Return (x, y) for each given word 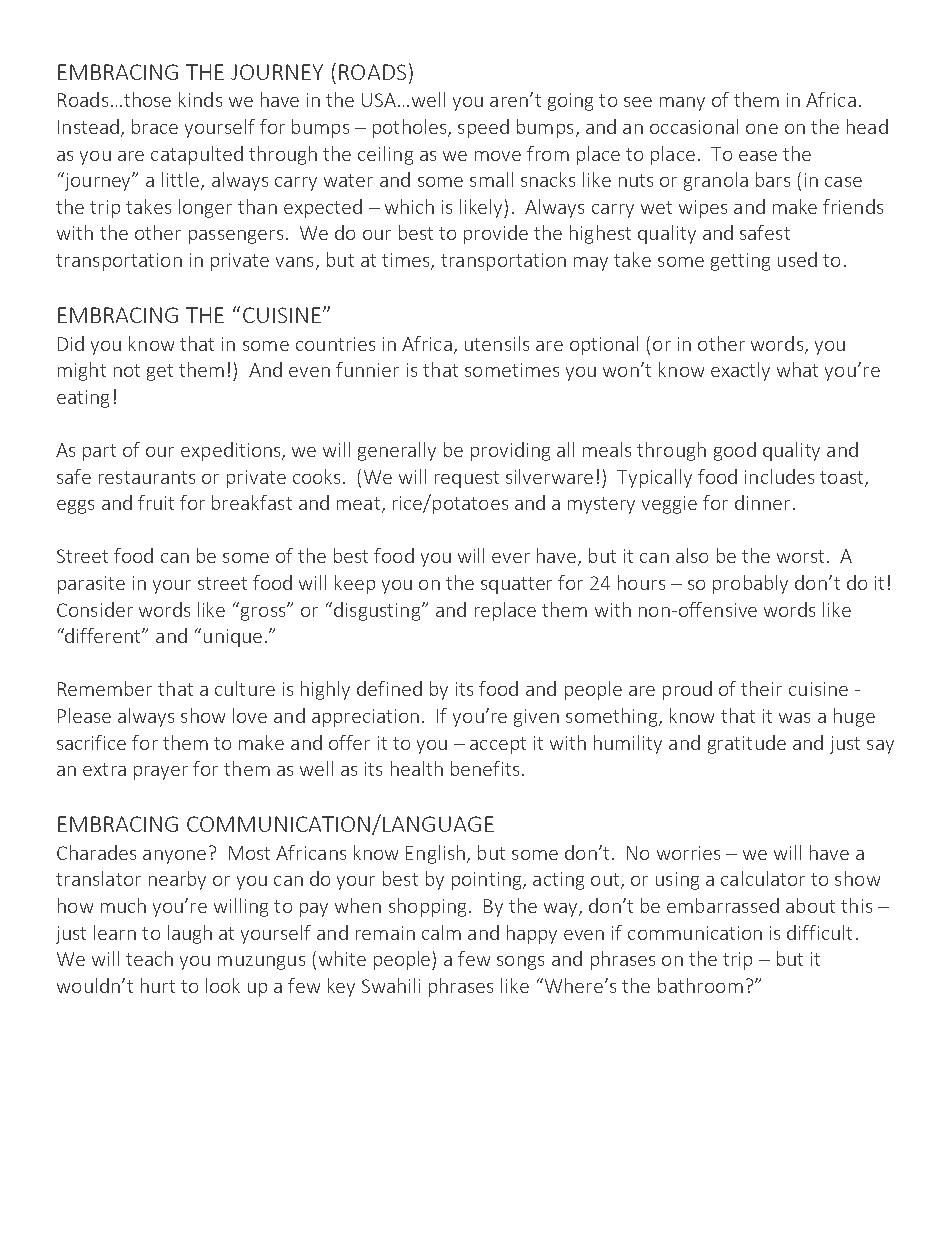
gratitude (747, 744)
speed (483, 128)
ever (511, 558)
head (867, 126)
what (797, 369)
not (127, 370)
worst (800, 556)
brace (155, 126)
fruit (156, 502)
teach (149, 958)
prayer (161, 773)
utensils (497, 343)
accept (498, 745)
